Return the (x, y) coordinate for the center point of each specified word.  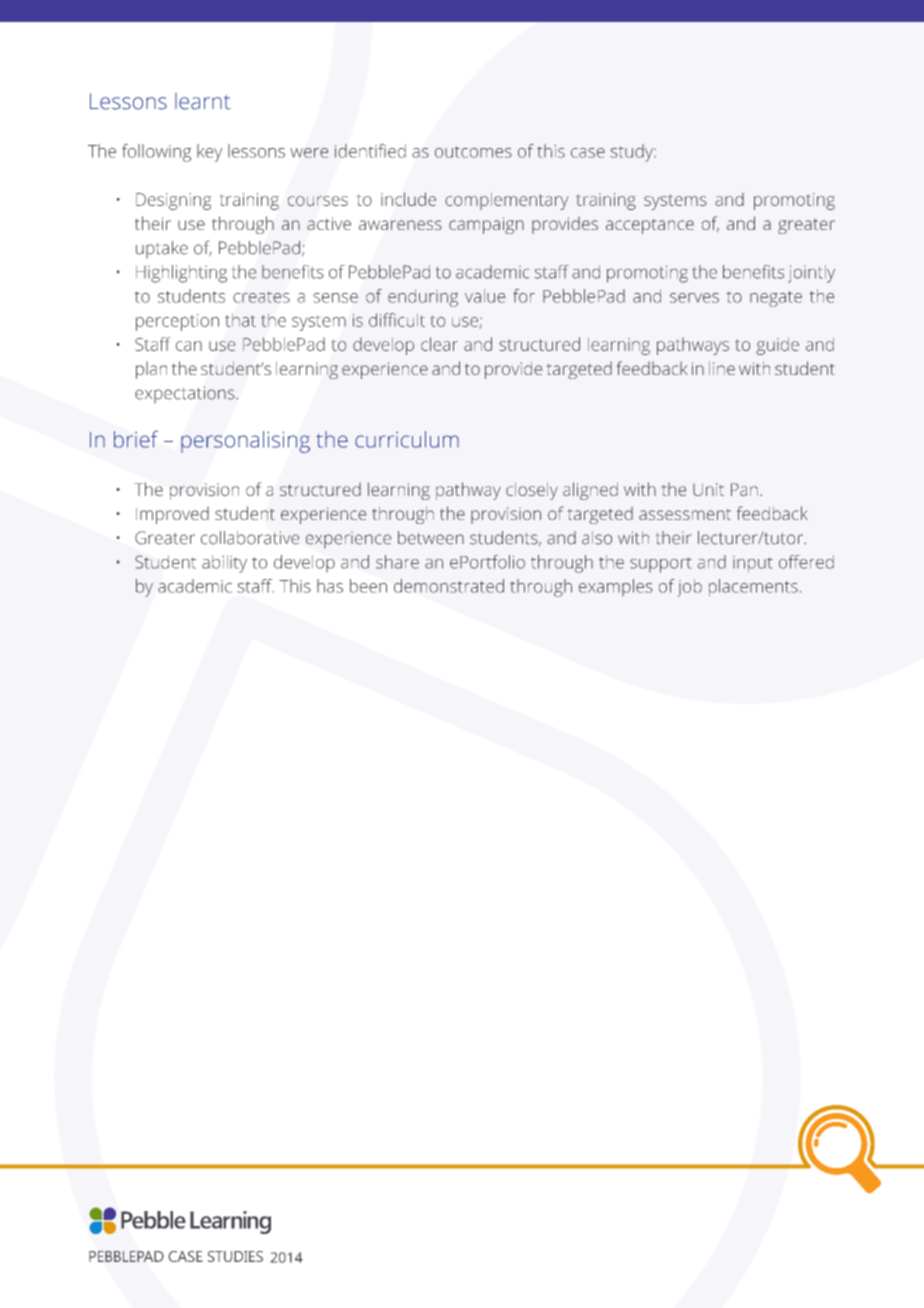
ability (224, 564)
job (689, 588)
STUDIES (235, 1256)
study (632, 153)
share (397, 562)
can (189, 346)
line (722, 368)
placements (753, 587)
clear (439, 344)
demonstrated (449, 586)
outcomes (473, 152)
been (368, 586)
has (330, 586)
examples (616, 587)
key (209, 153)
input (753, 564)
